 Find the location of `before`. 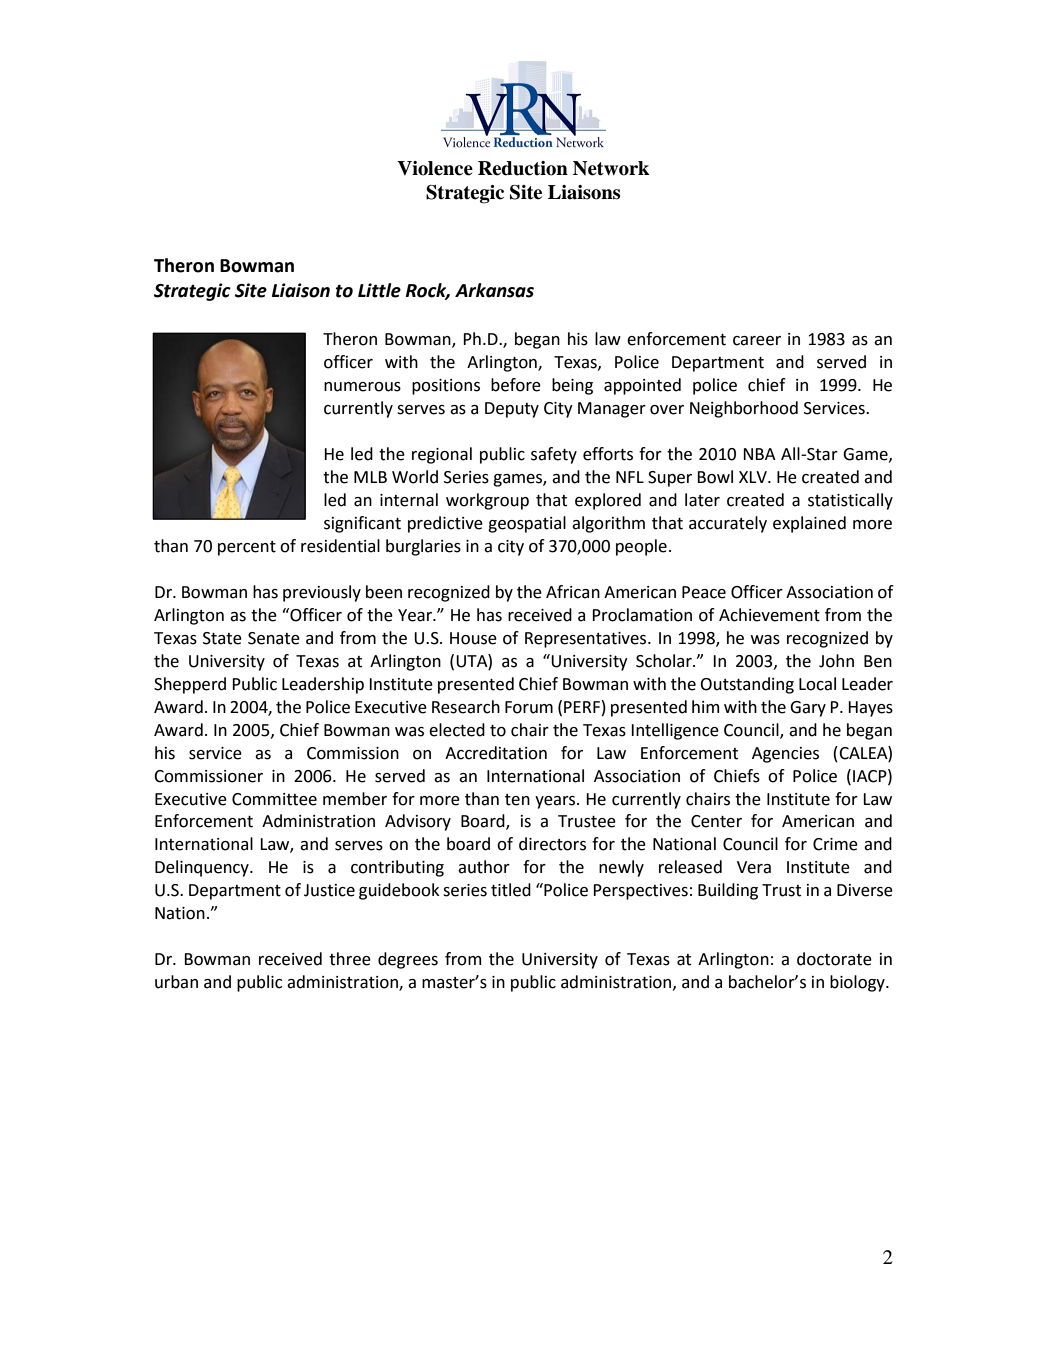

before is located at coordinates (516, 385).
